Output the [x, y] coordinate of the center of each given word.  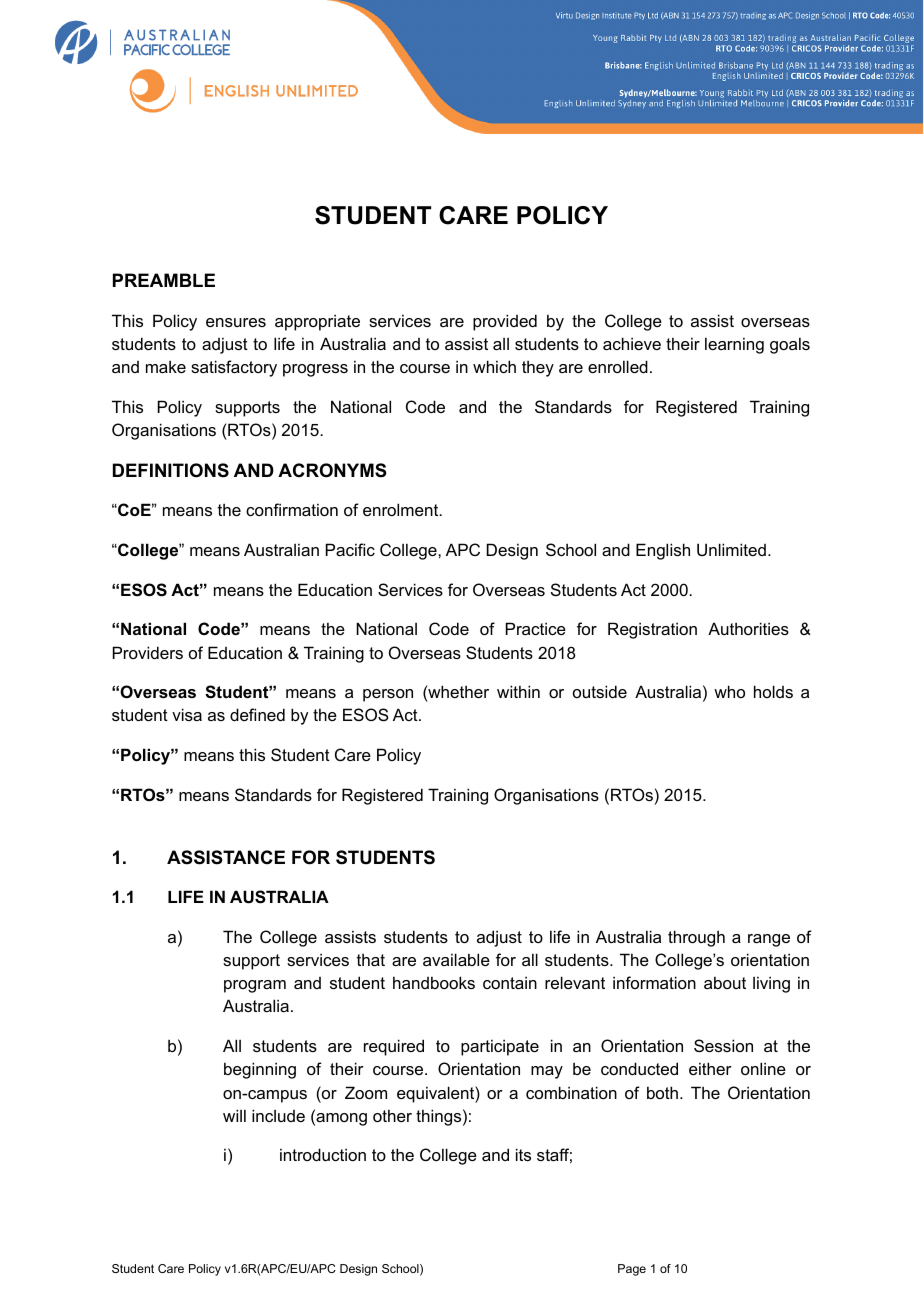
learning [734, 345]
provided [505, 322]
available [456, 959]
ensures [236, 322]
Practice [536, 628]
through [696, 938]
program [255, 986]
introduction [323, 1154]
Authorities [748, 628]
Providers [148, 652]
